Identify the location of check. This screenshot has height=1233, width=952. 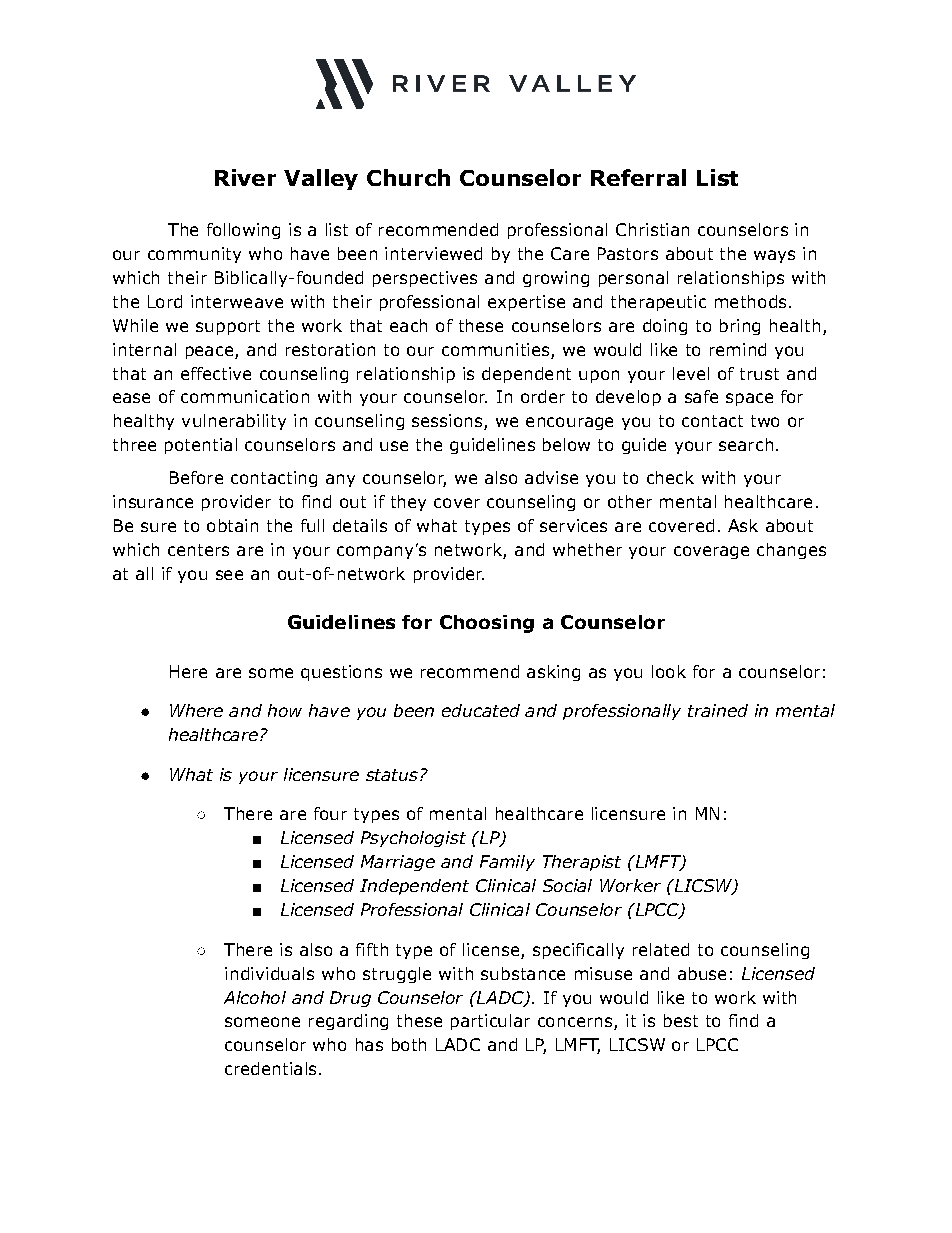
(670, 477).
